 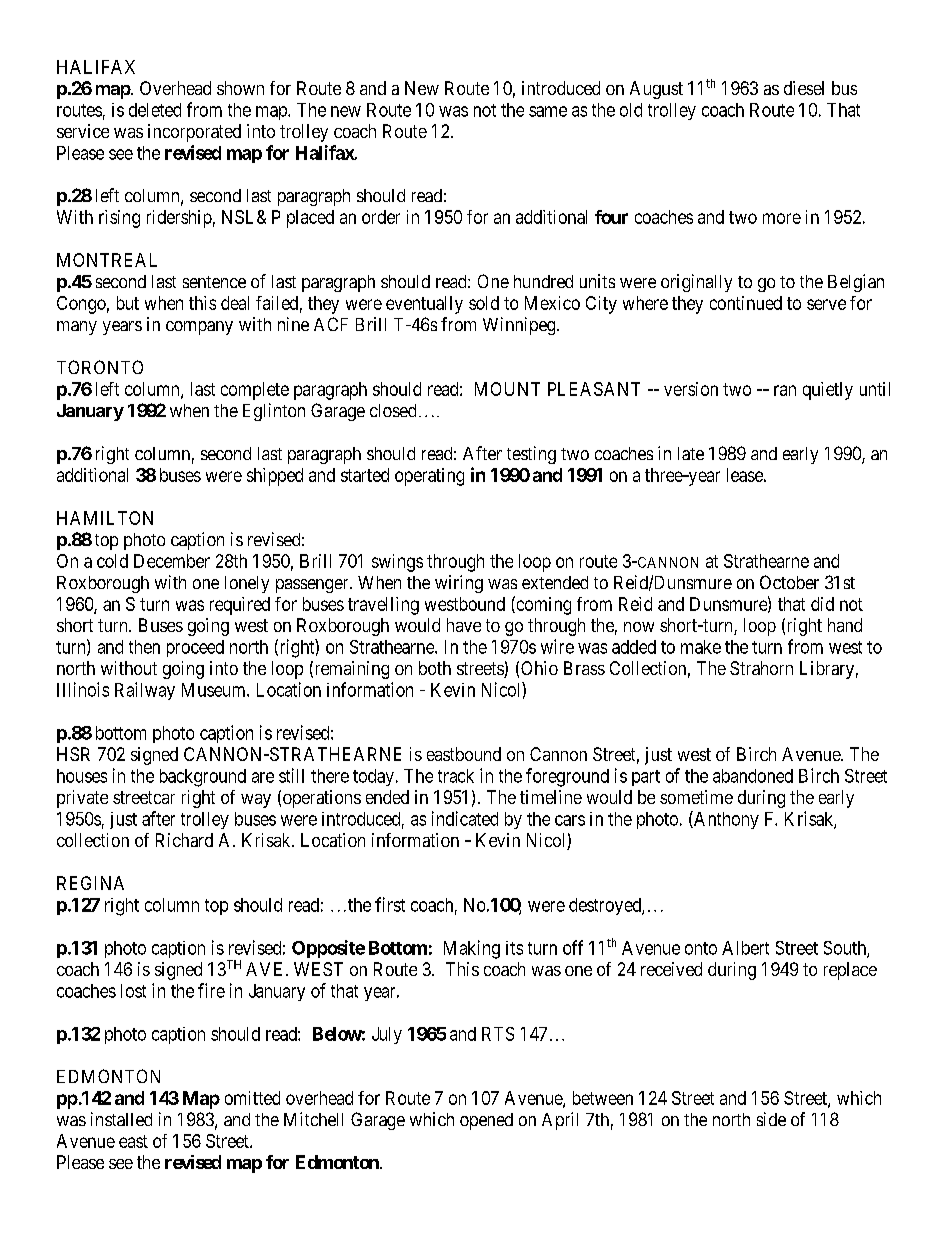 I want to click on installed, so click(x=121, y=1119).
